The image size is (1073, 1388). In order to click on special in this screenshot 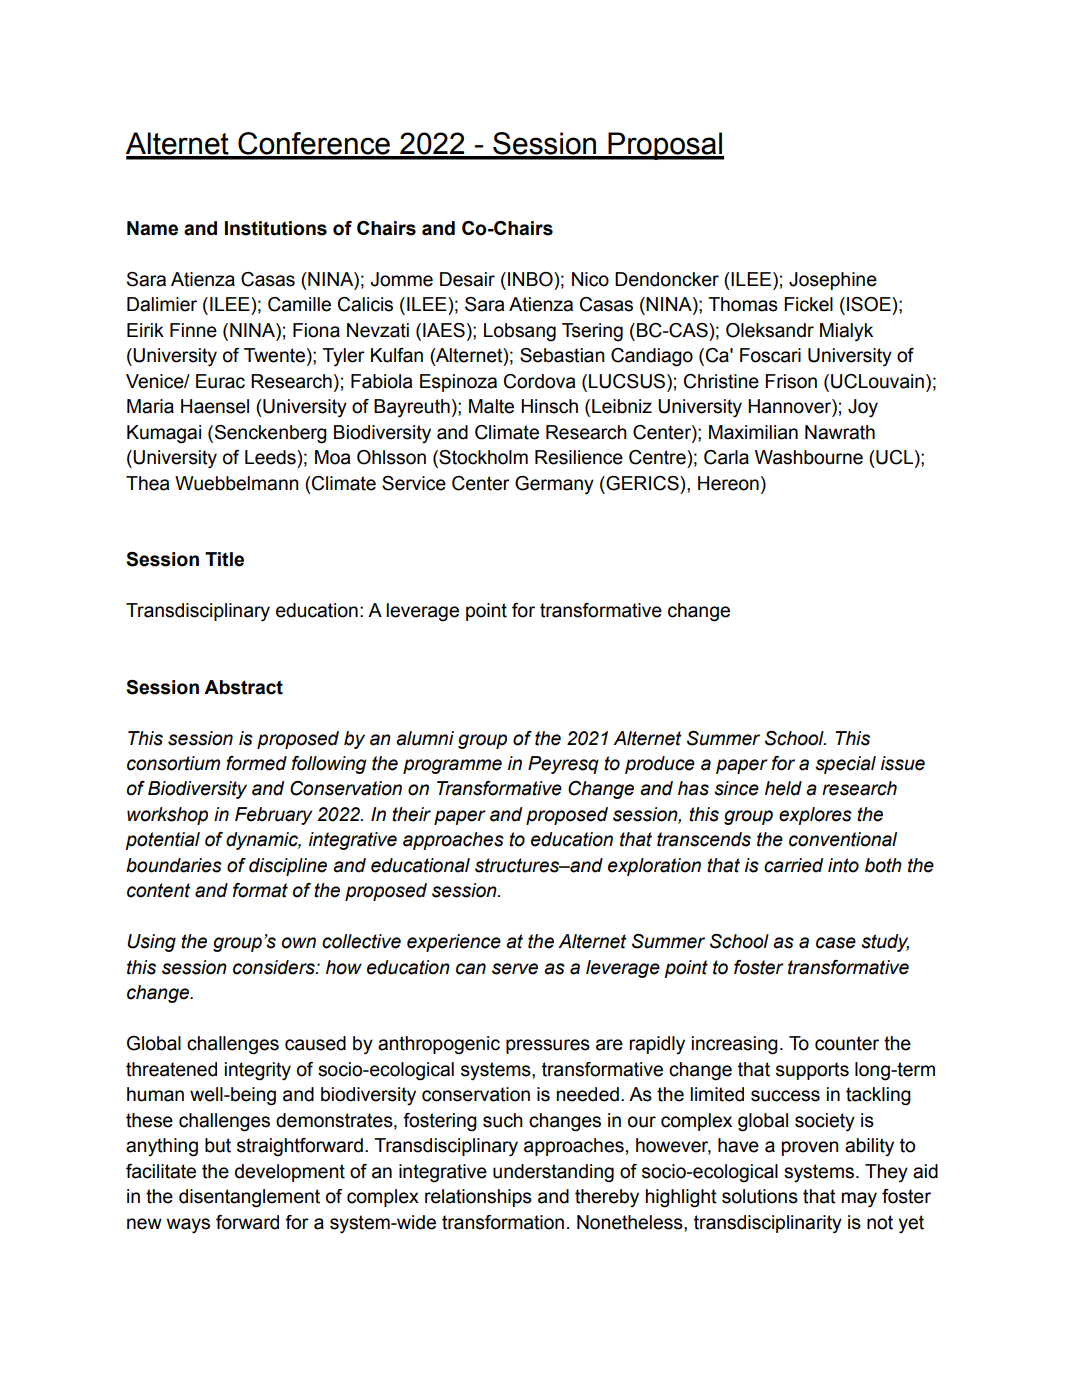, I will do `click(845, 765)`.
